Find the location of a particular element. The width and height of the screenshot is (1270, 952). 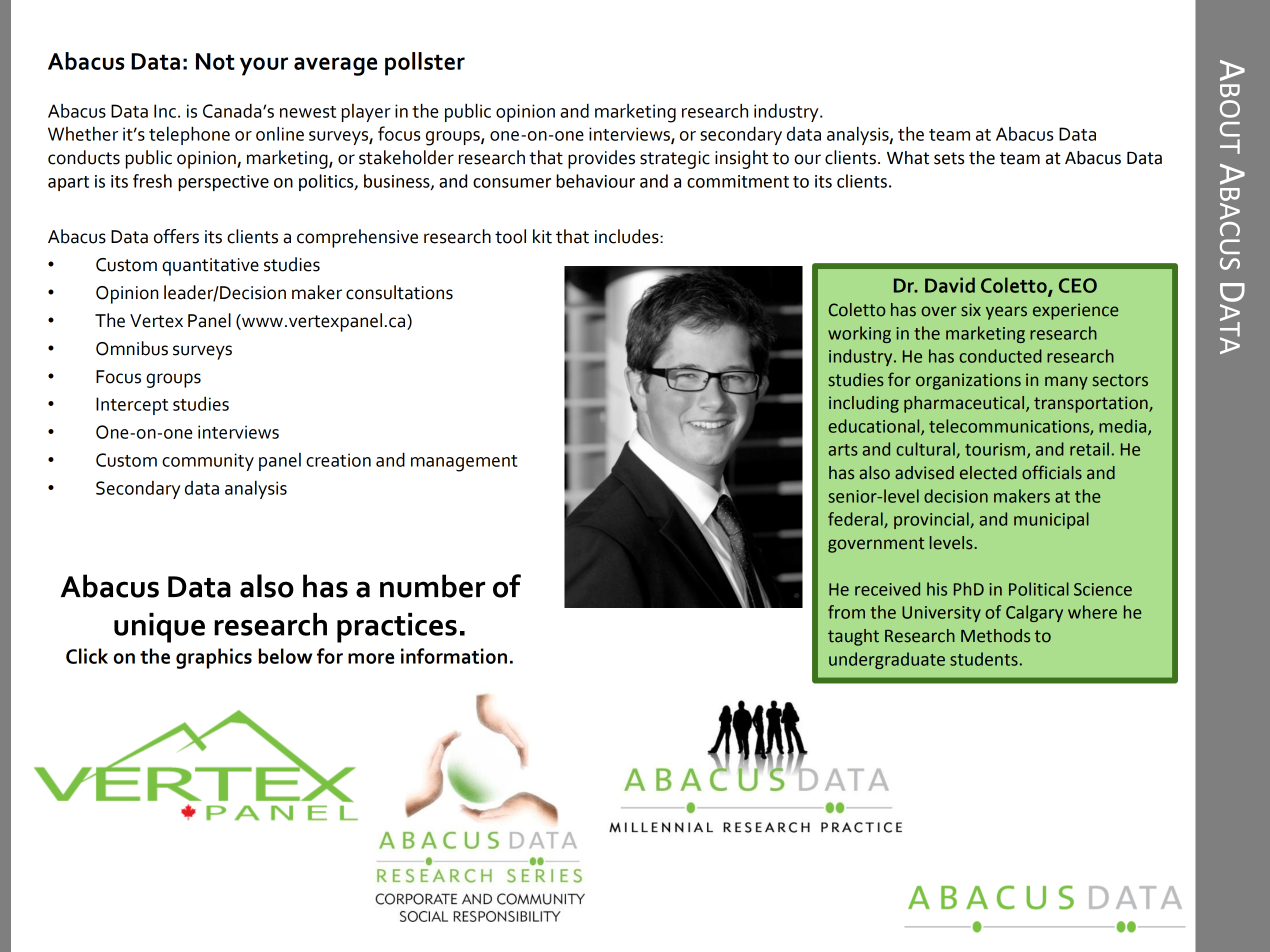

graphics is located at coordinates (214, 658).
